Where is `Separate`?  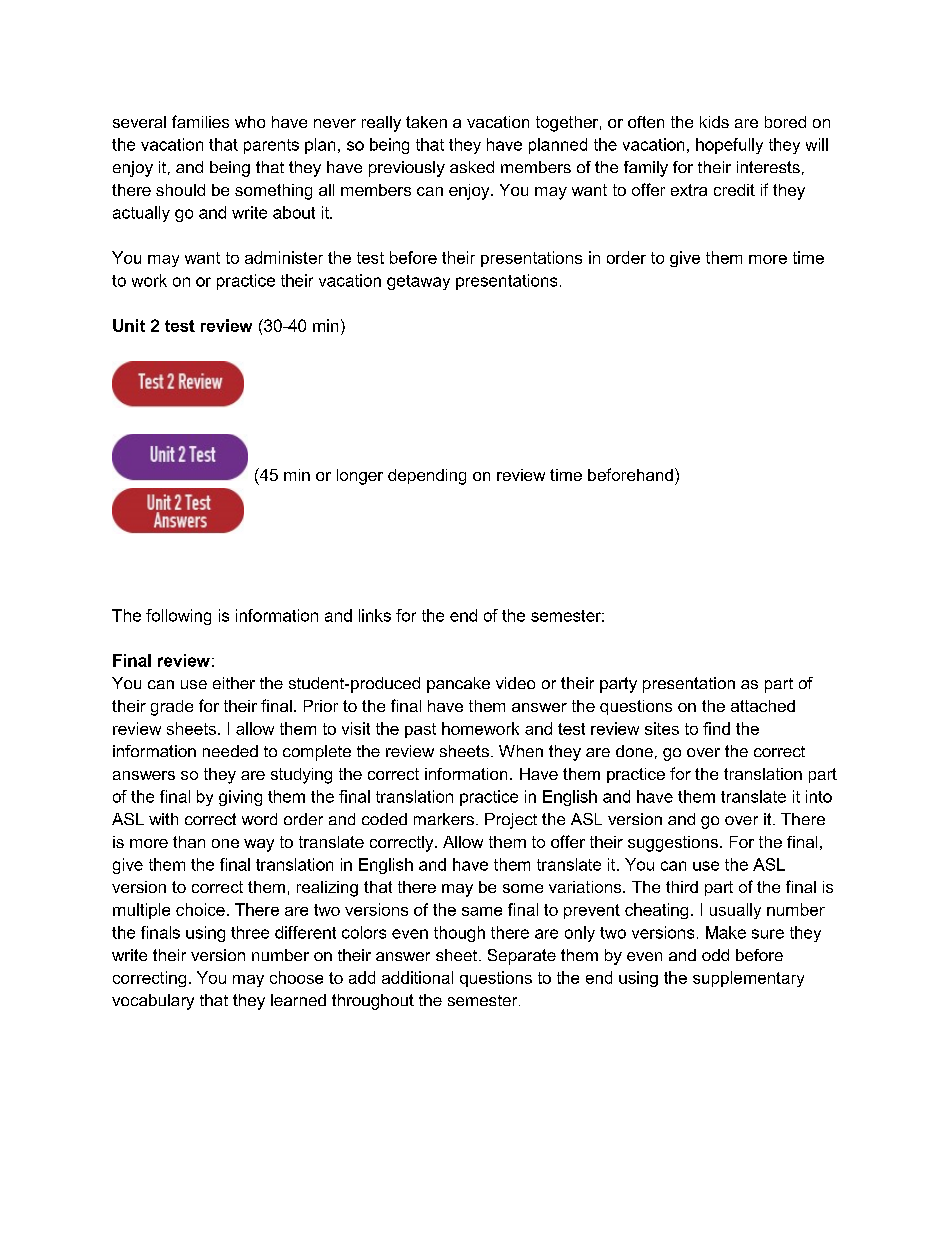
Separate is located at coordinates (522, 957).
